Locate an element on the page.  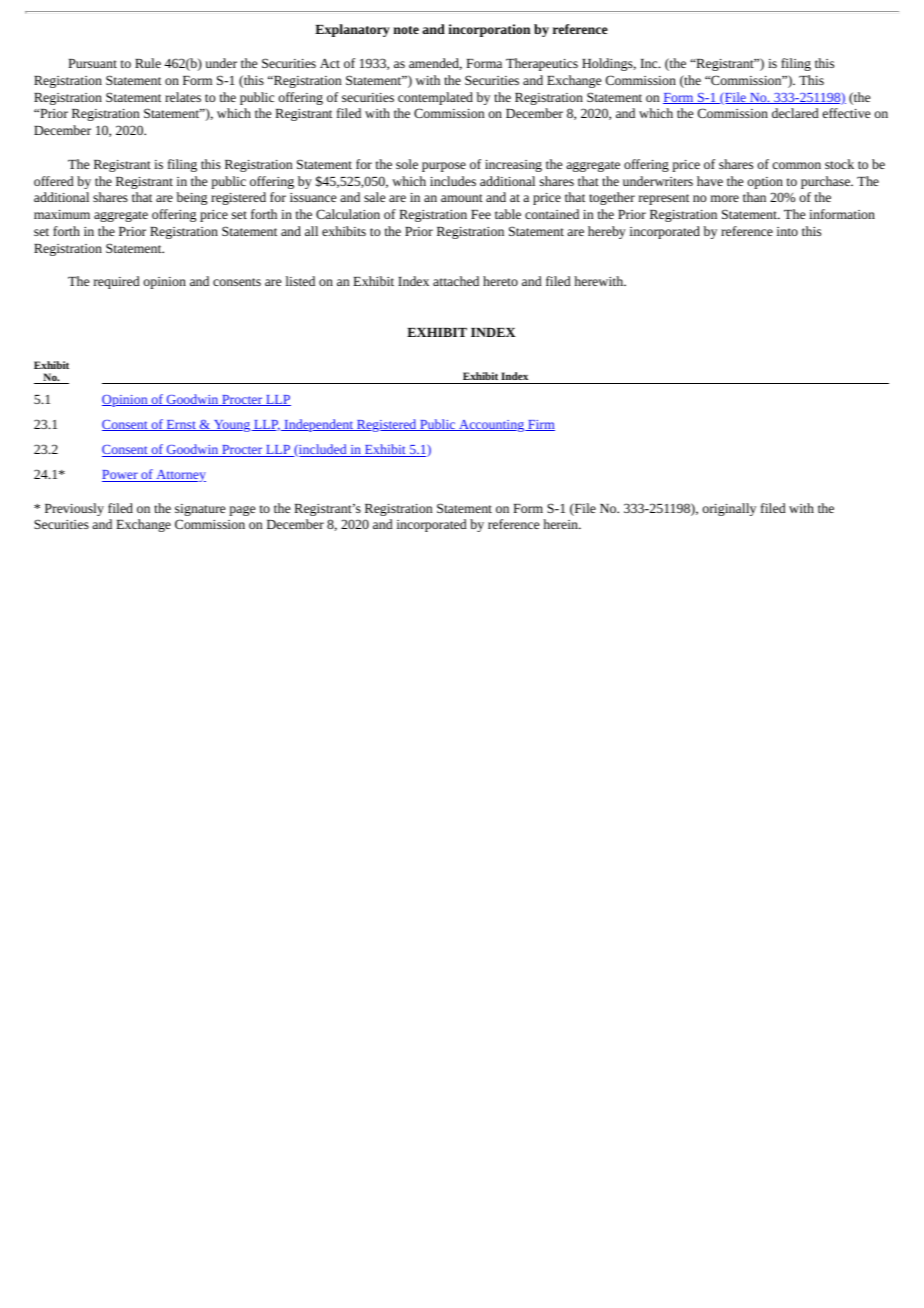
attached is located at coordinates (456, 281).
